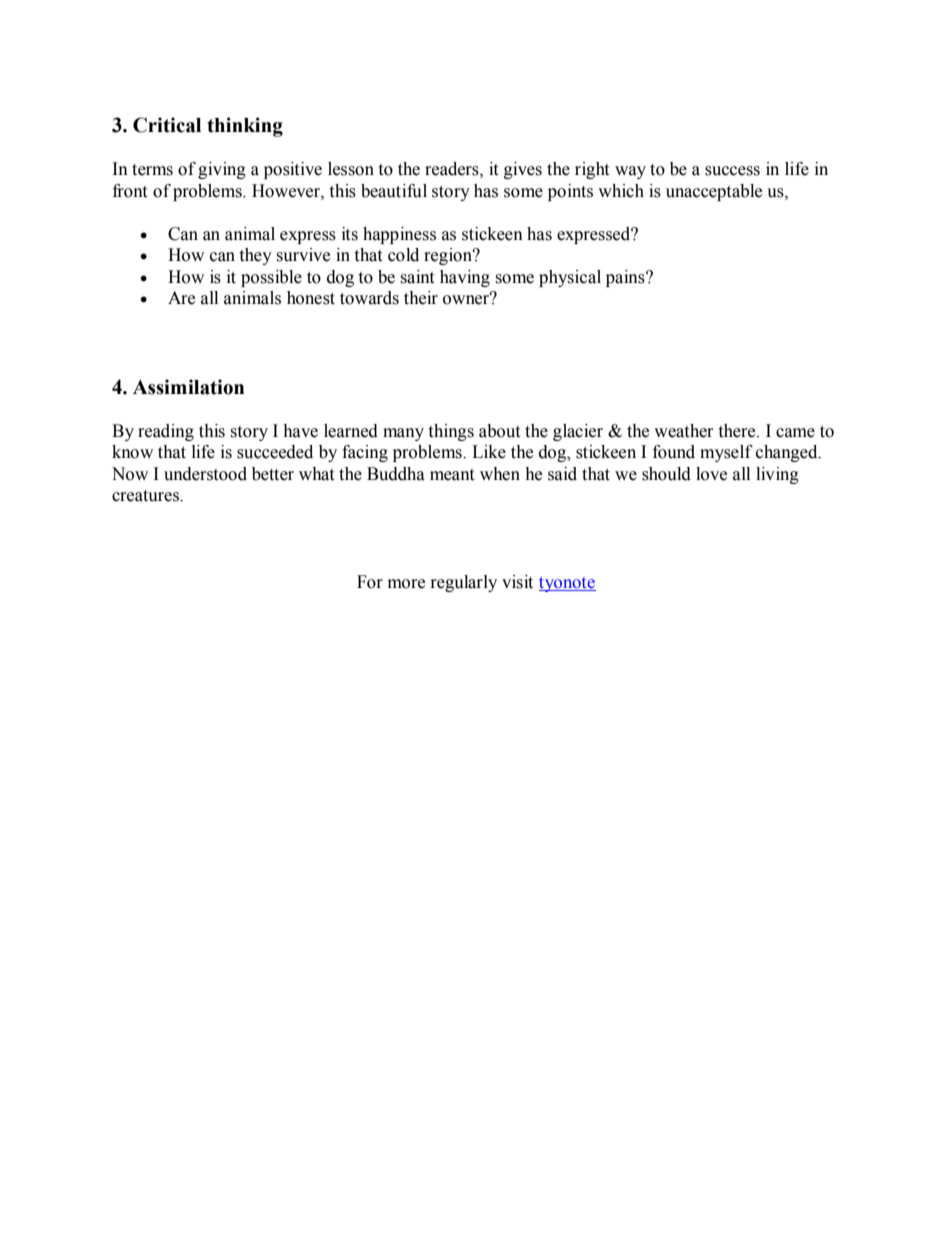 The width and height of the image is (952, 1233). I want to click on region, so click(449, 256).
